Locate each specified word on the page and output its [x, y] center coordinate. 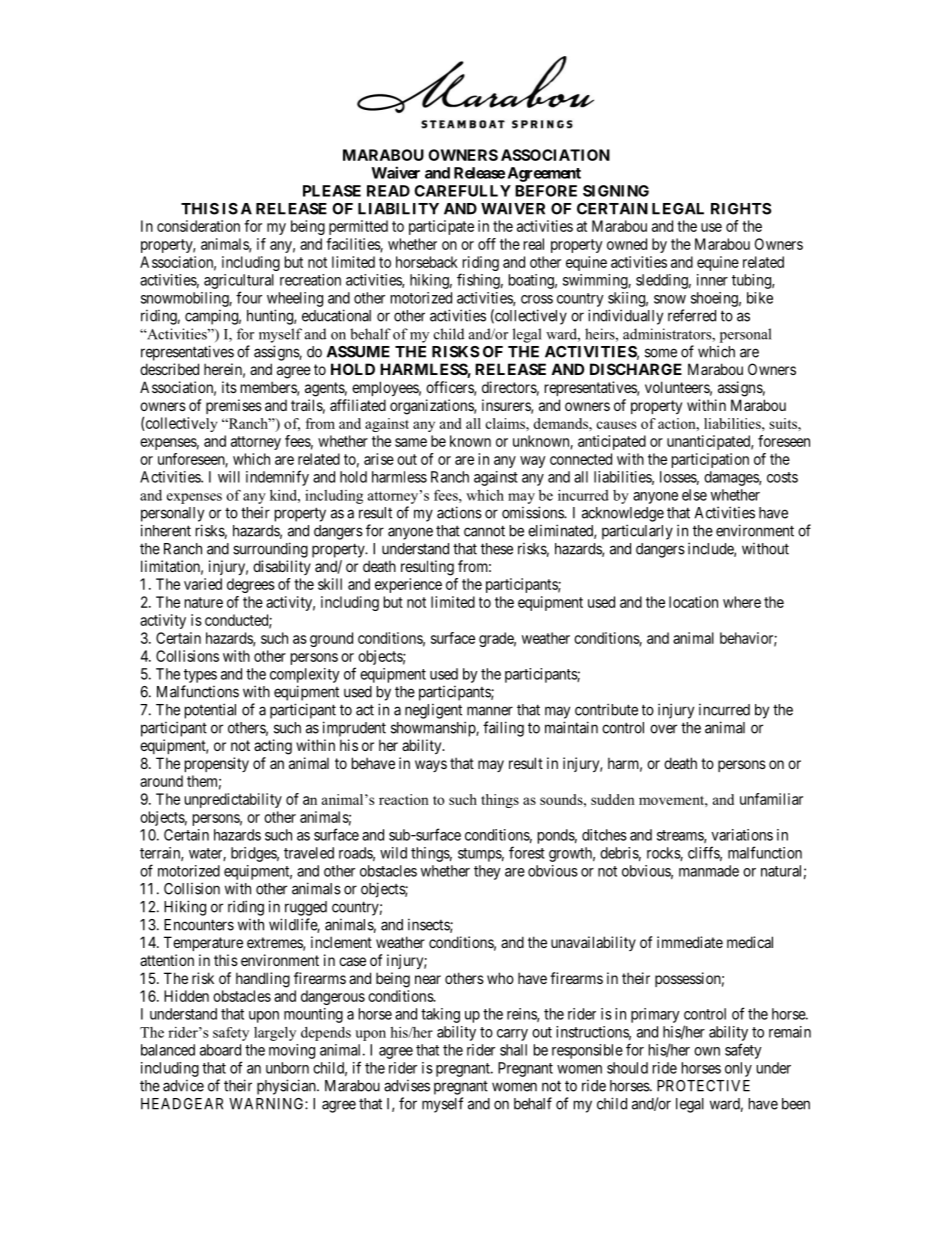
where [742, 602]
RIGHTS [741, 209]
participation [710, 460]
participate [441, 227]
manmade [709, 871]
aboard [220, 1050]
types [200, 676]
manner [490, 711]
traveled [309, 853]
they [487, 872]
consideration [198, 226]
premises [234, 406]
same [411, 442]
